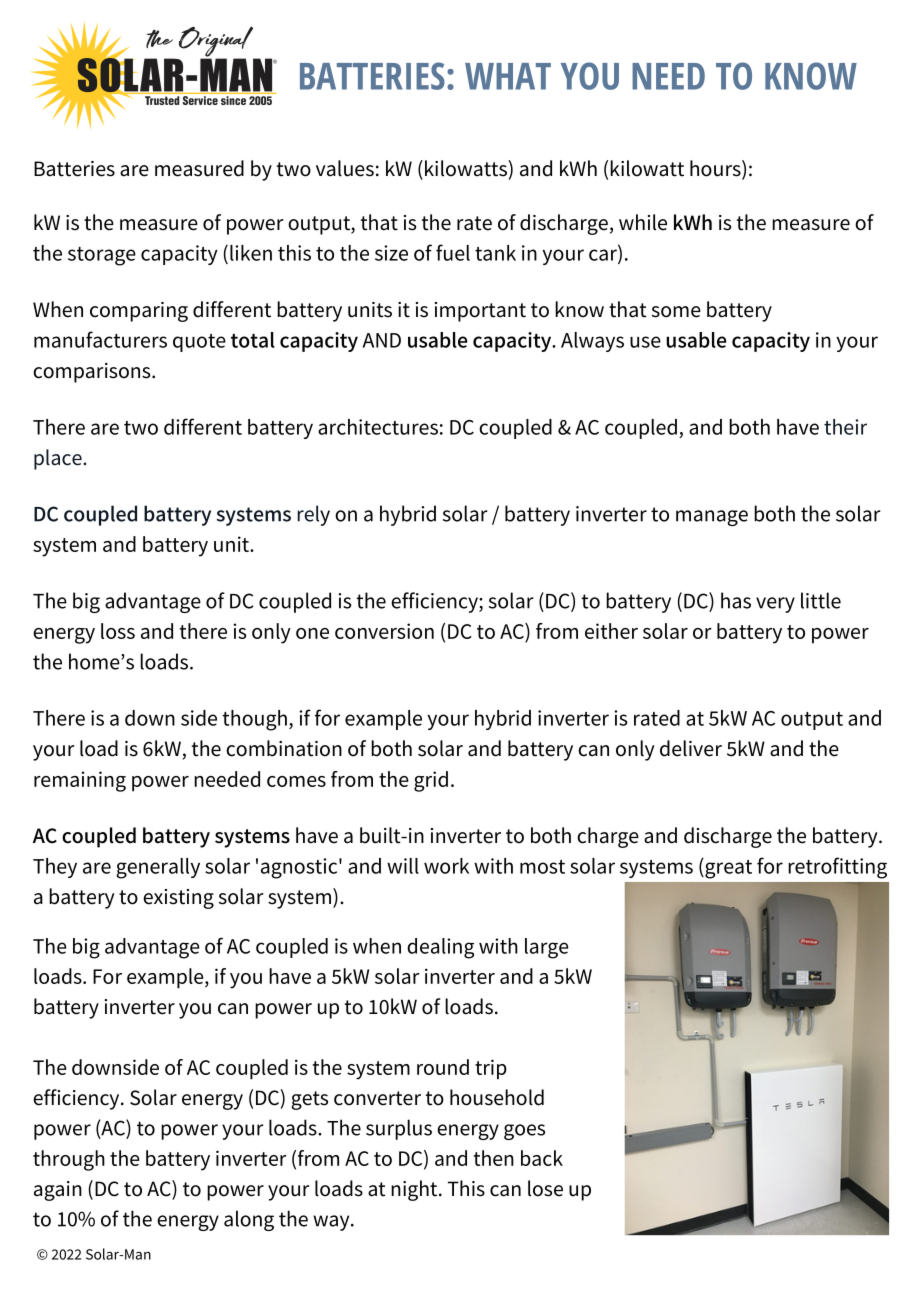 The image size is (924, 1308). What do you see at coordinates (102, 256) in the page?
I see `storage` at bounding box center [102, 256].
